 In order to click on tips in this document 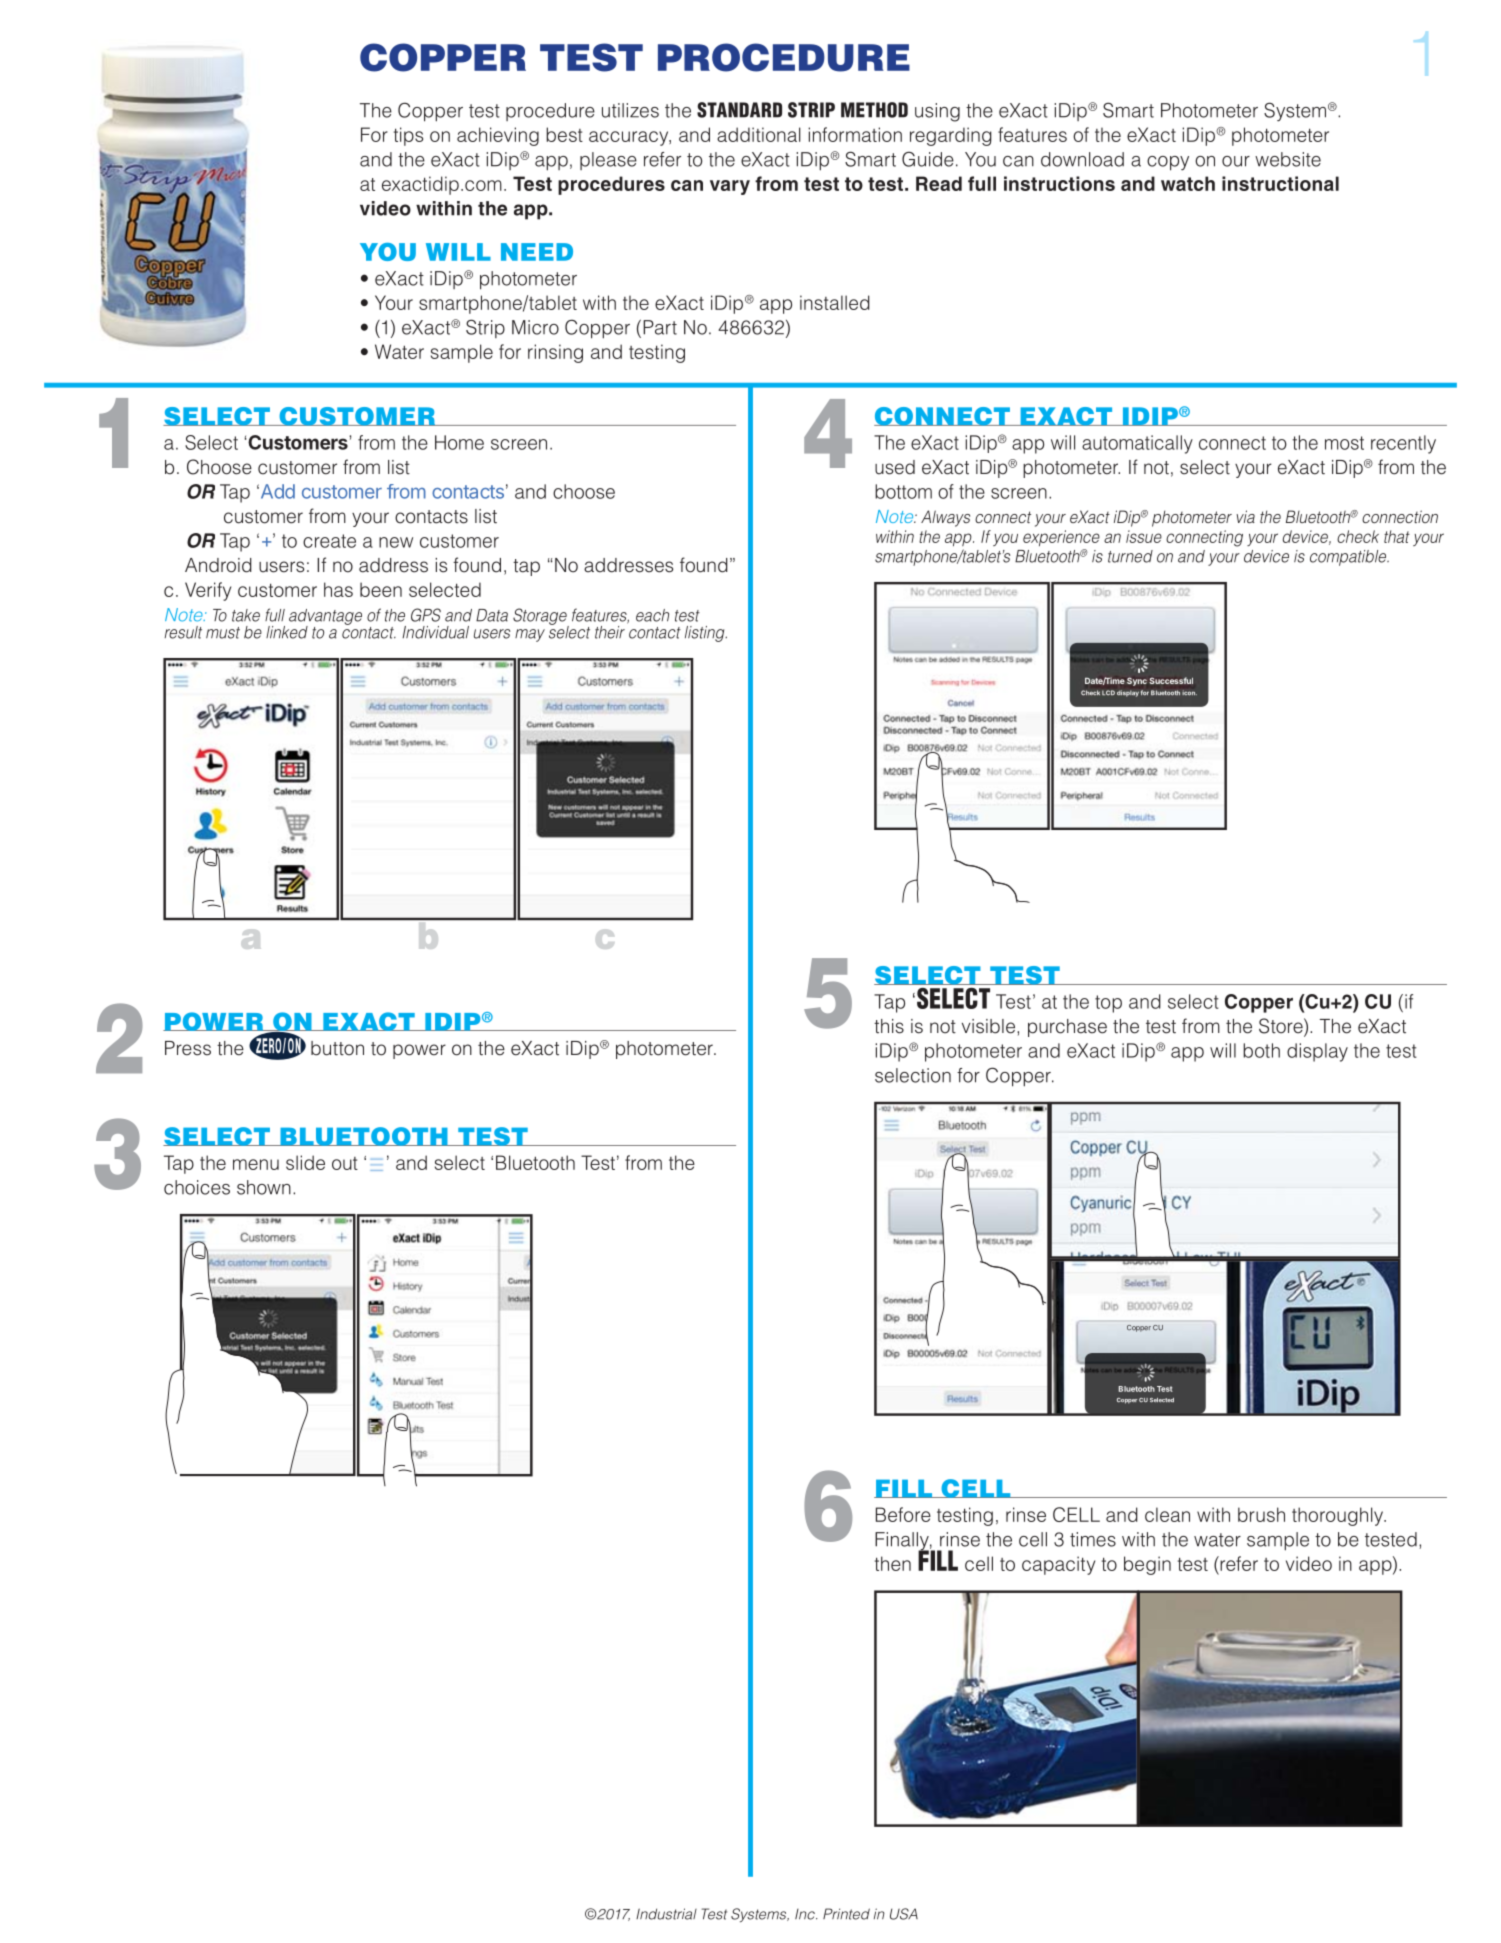, I will do `click(408, 136)`.
